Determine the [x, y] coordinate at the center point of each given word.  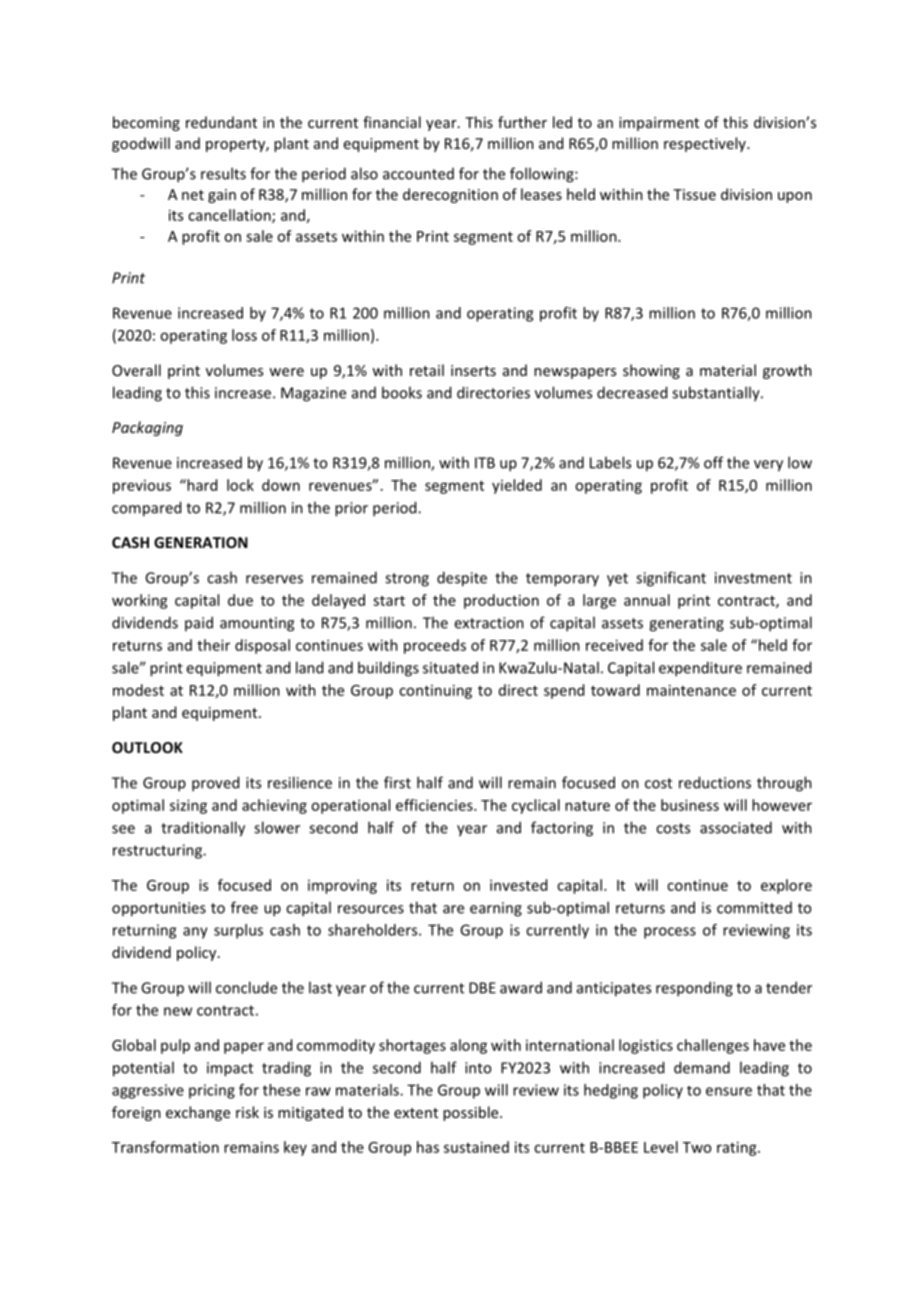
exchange [198, 1113]
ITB [485, 463]
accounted [418, 174]
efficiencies [435, 805]
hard [201, 485]
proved [215, 784]
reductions [715, 782]
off [713, 462]
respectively [706, 144]
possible [472, 1113]
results [223, 173]
